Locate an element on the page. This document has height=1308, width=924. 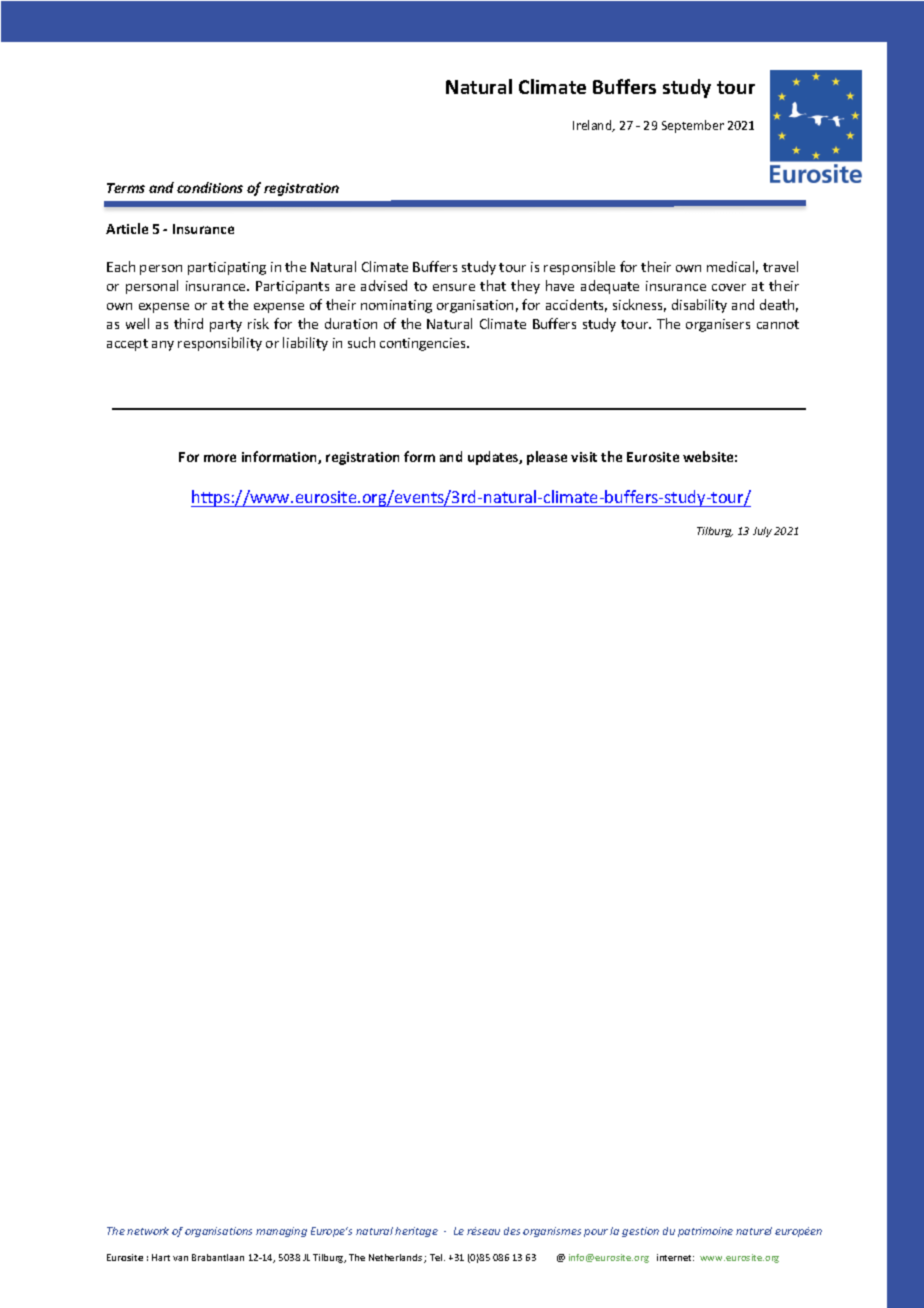
please is located at coordinates (547, 458).
